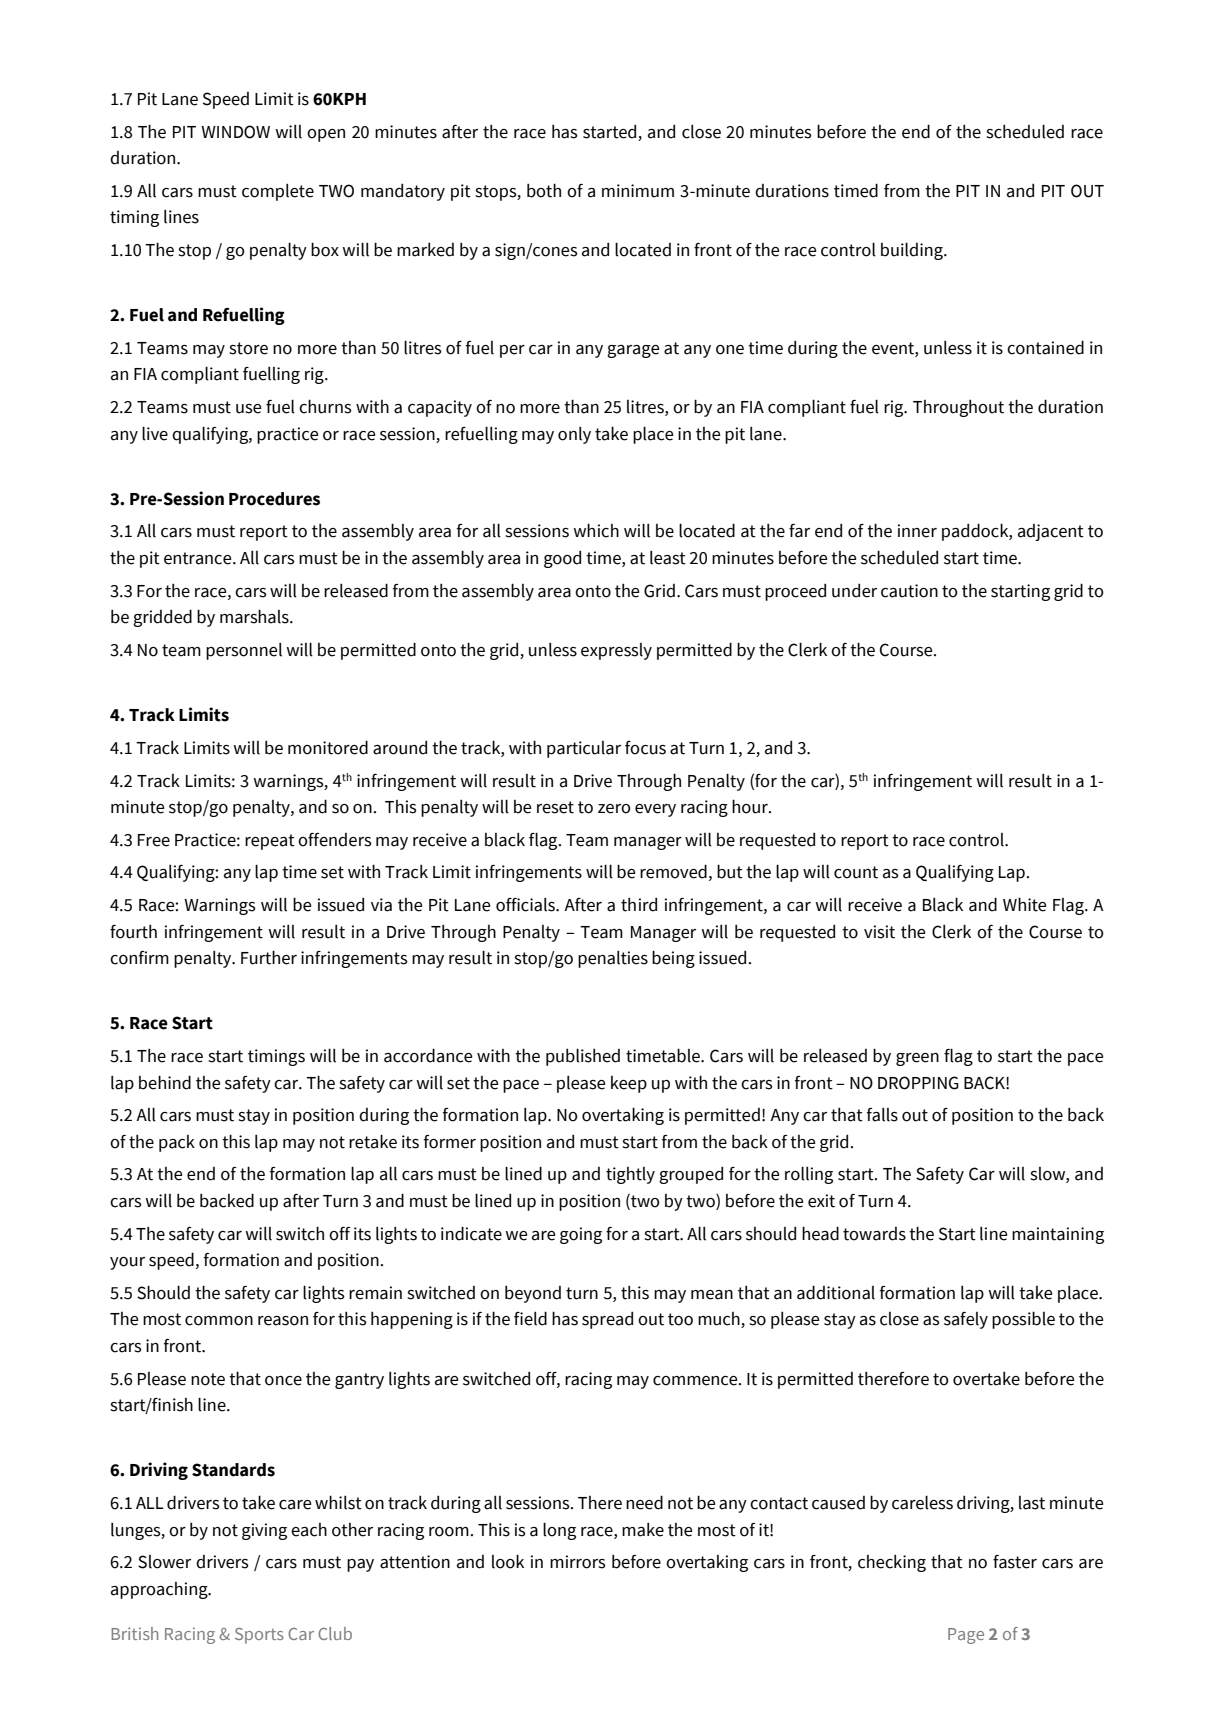 Image resolution: width=1214 pixels, height=1717 pixels. What do you see at coordinates (639, 905) in the image?
I see `third` at bounding box center [639, 905].
